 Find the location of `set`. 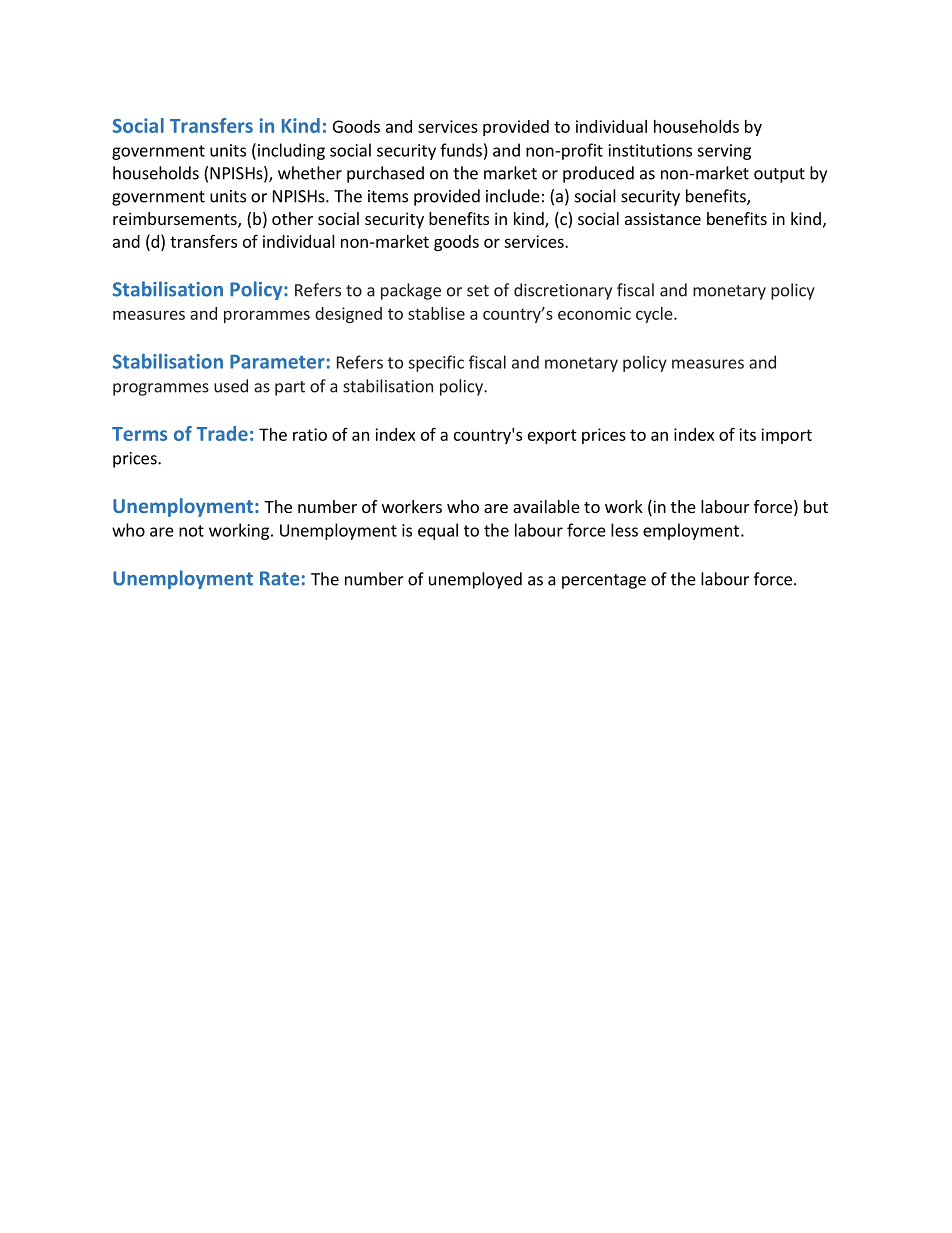

set is located at coordinates (478, 291).
